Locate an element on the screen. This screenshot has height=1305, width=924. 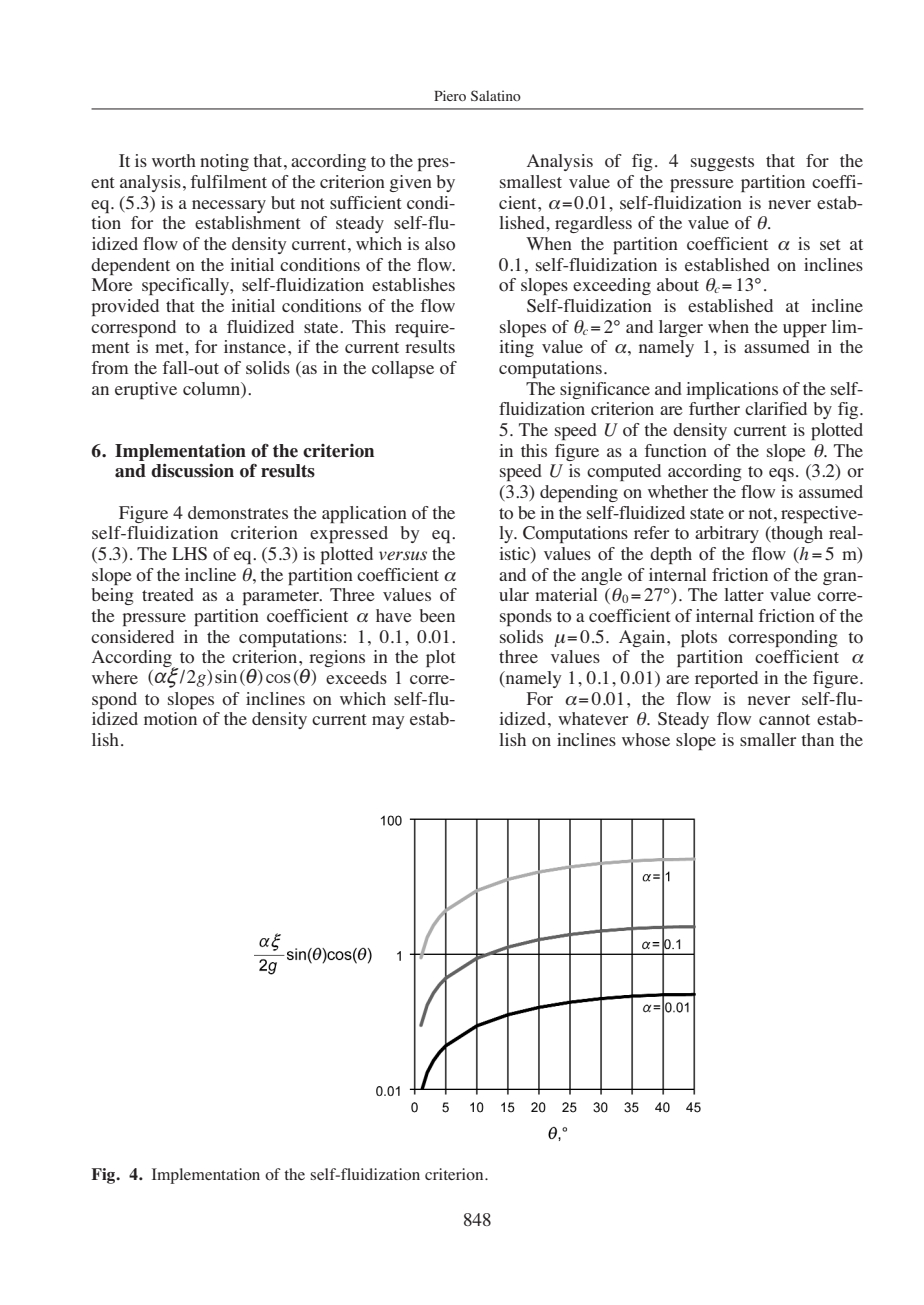
versus is located at coordinates (403, 555).
